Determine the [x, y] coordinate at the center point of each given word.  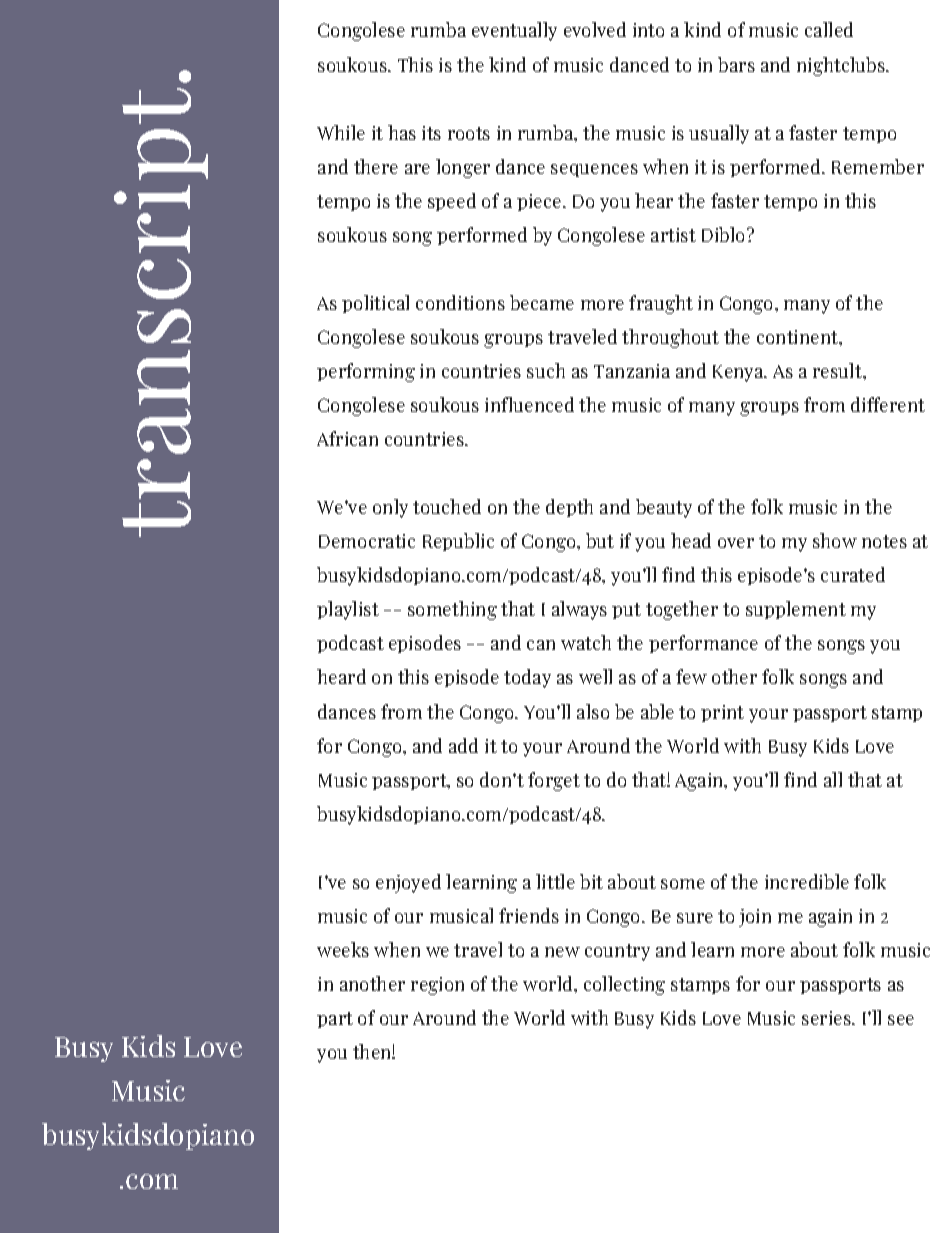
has [402, 132]
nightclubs [842, 66]
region [437, 986]
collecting [624, 985]
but [600, 540]
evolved [595, 29]
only [390, 508]
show [835, 540]
